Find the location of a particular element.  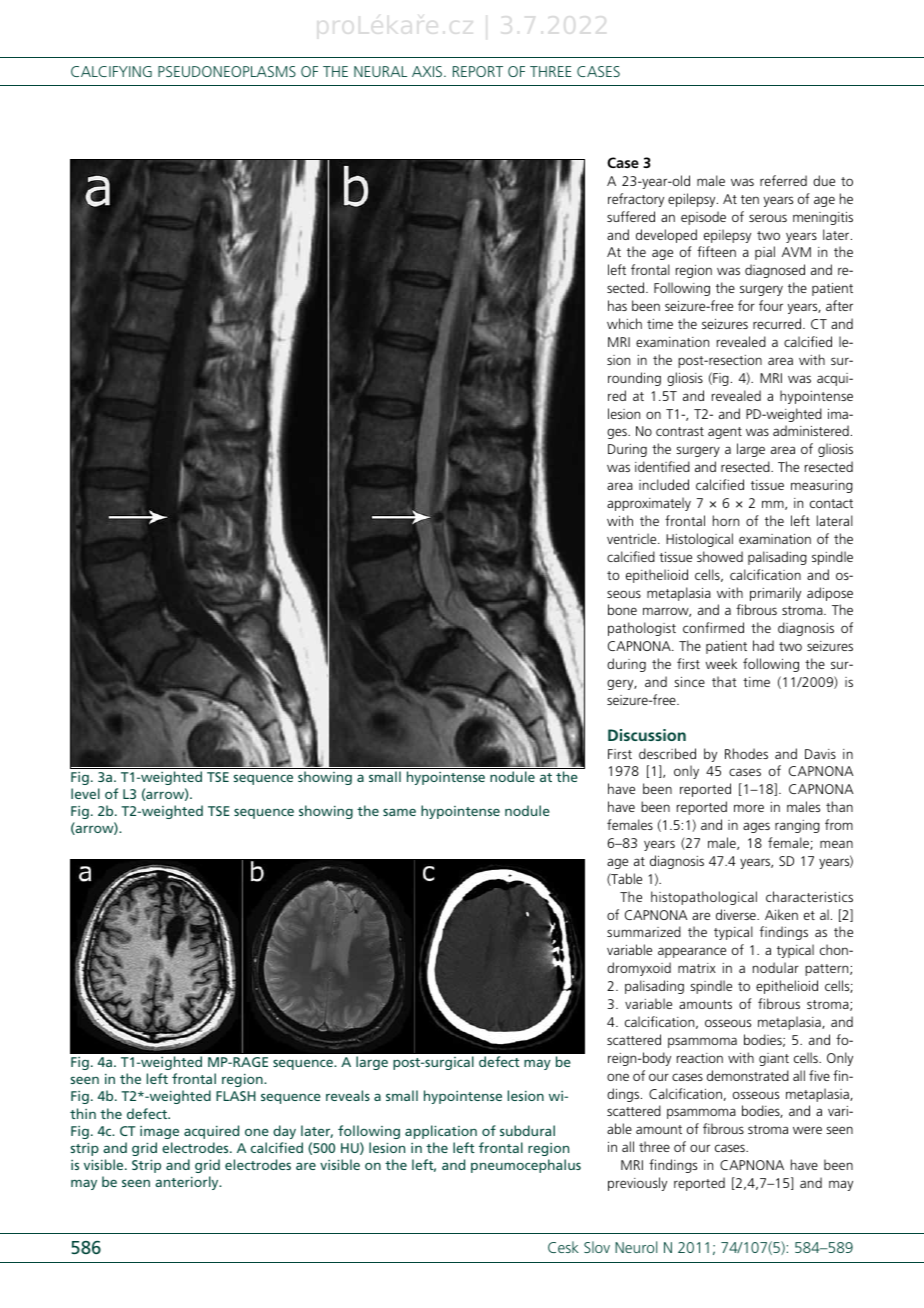

summarized is located at coordinates (644, 931).
